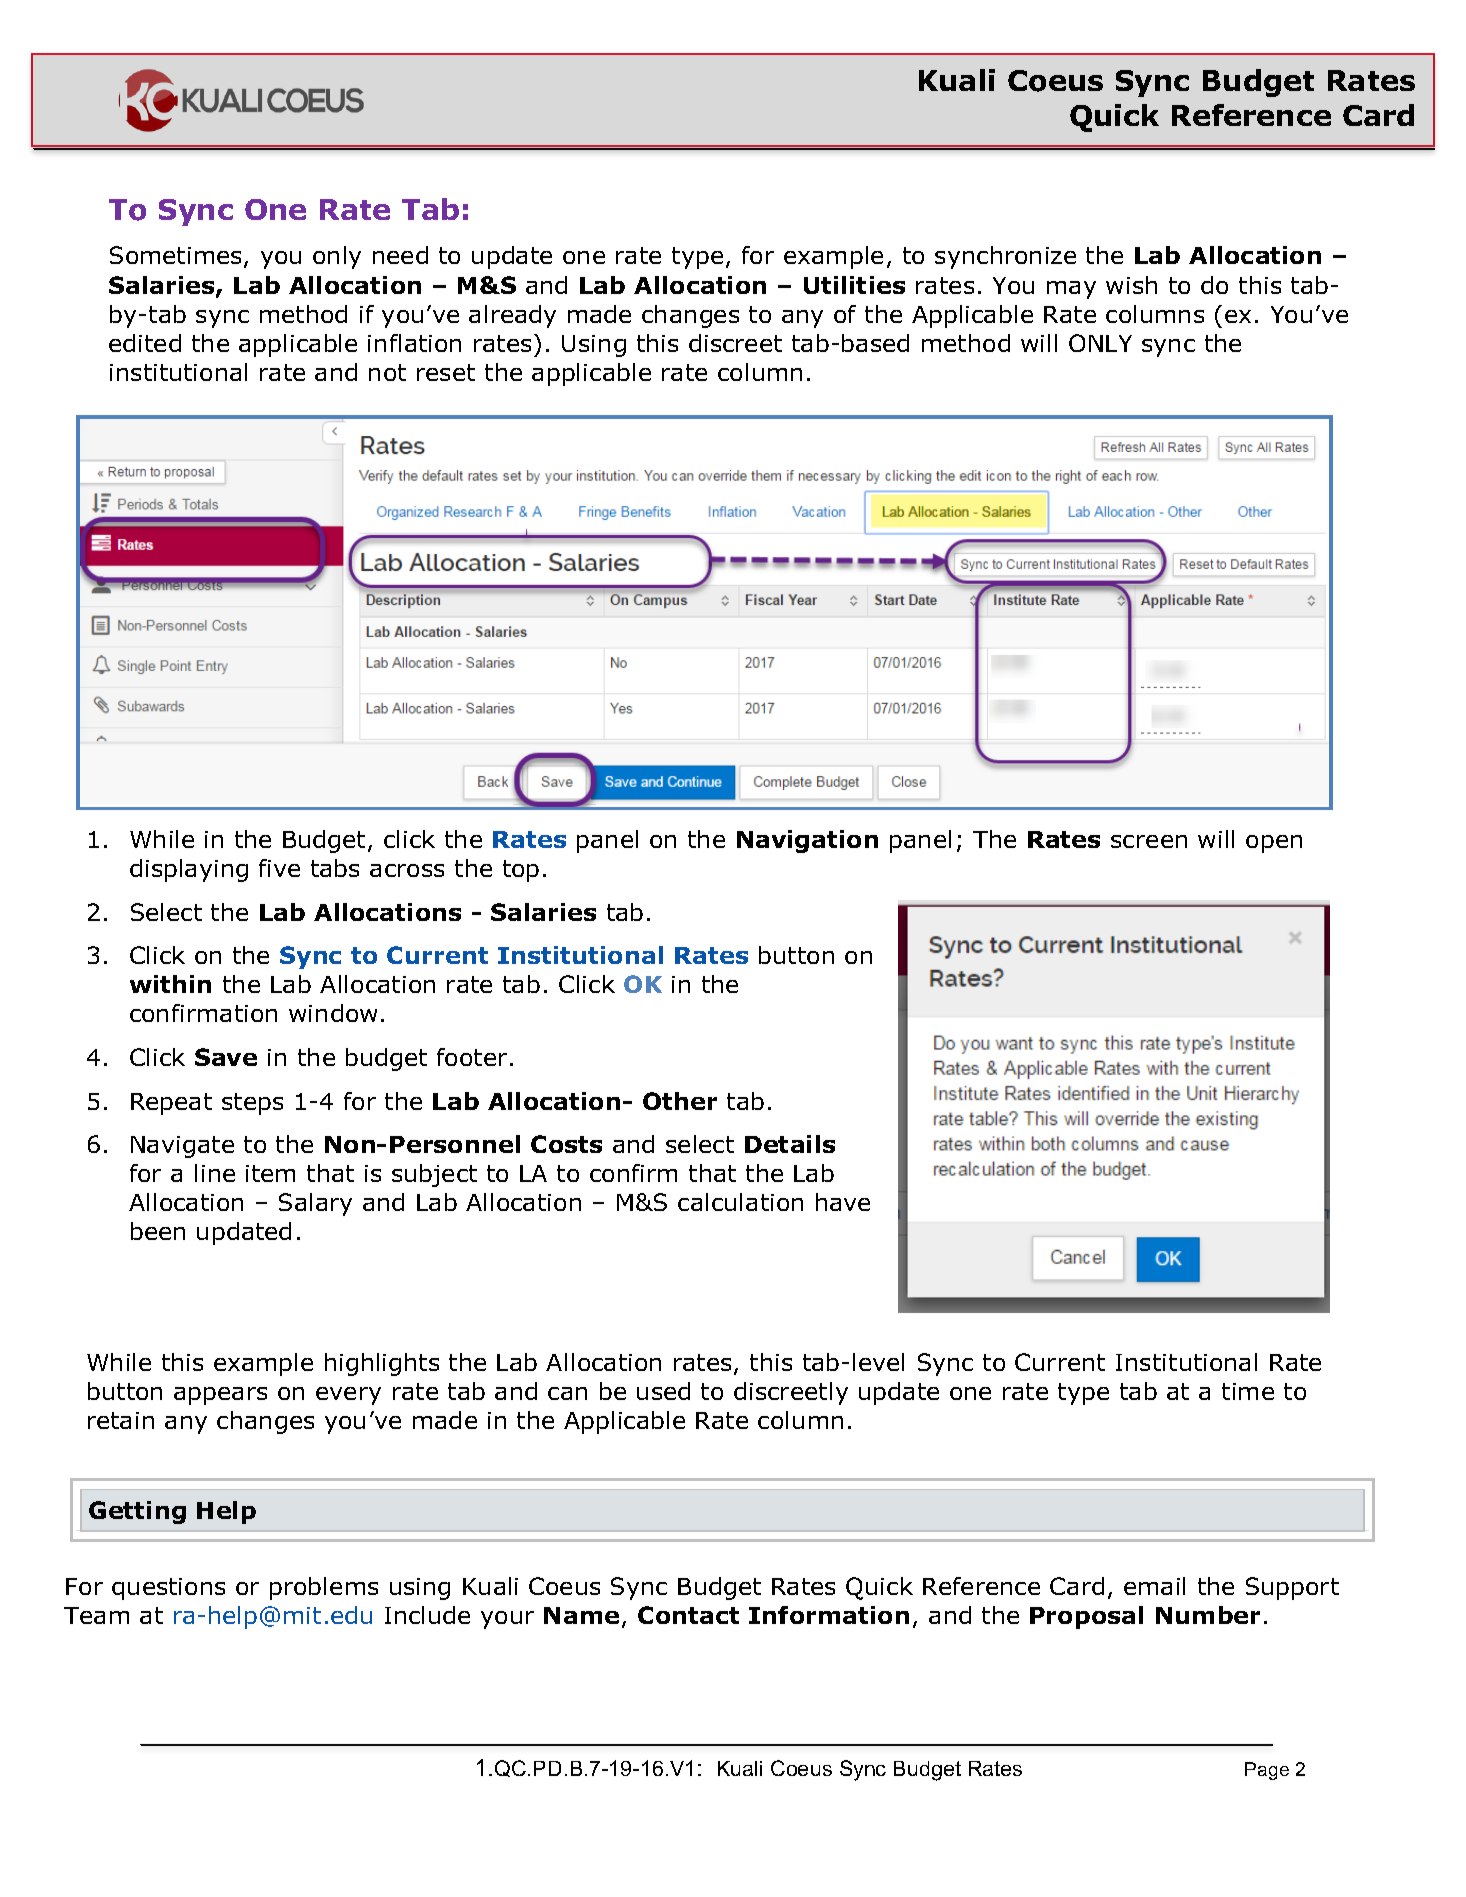  Describe the element at coordinates (854, 285) in the document. I see `Utilities` at that location.
